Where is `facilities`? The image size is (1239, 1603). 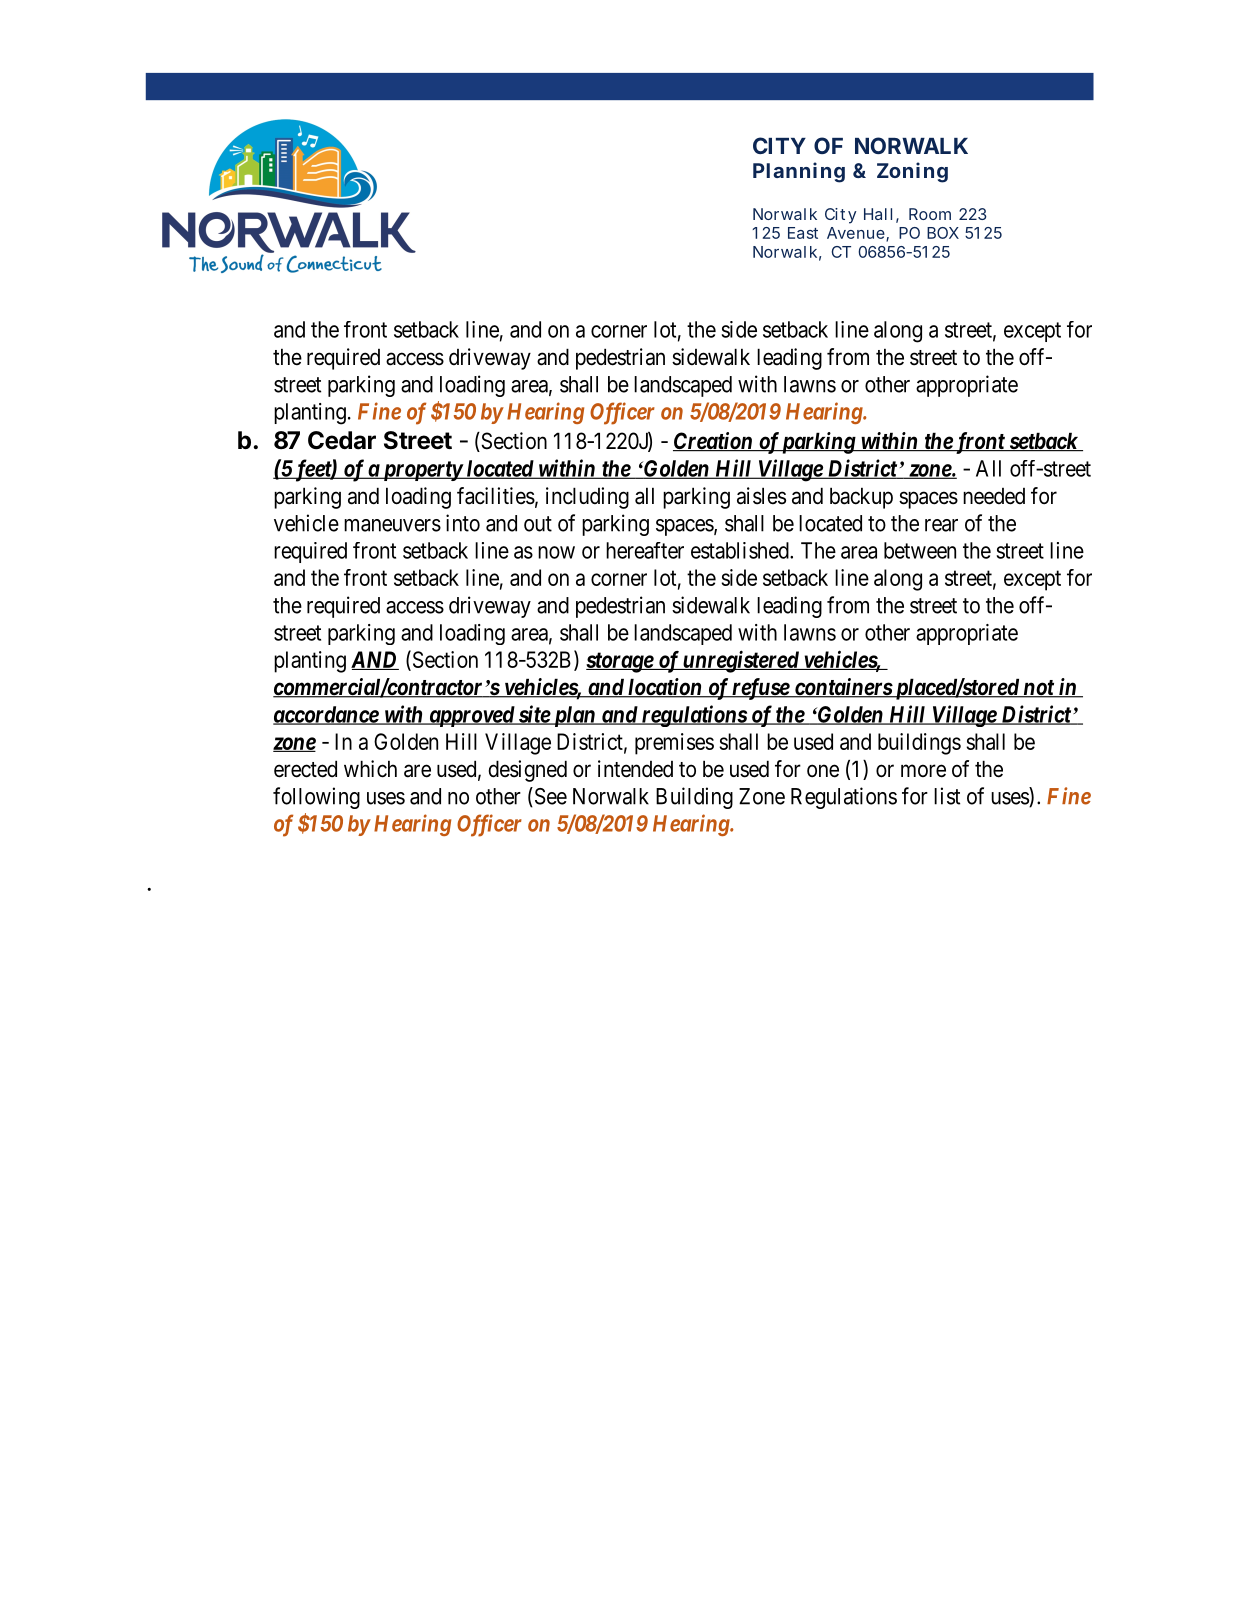
facilities is located at coordinates (496, 496).
